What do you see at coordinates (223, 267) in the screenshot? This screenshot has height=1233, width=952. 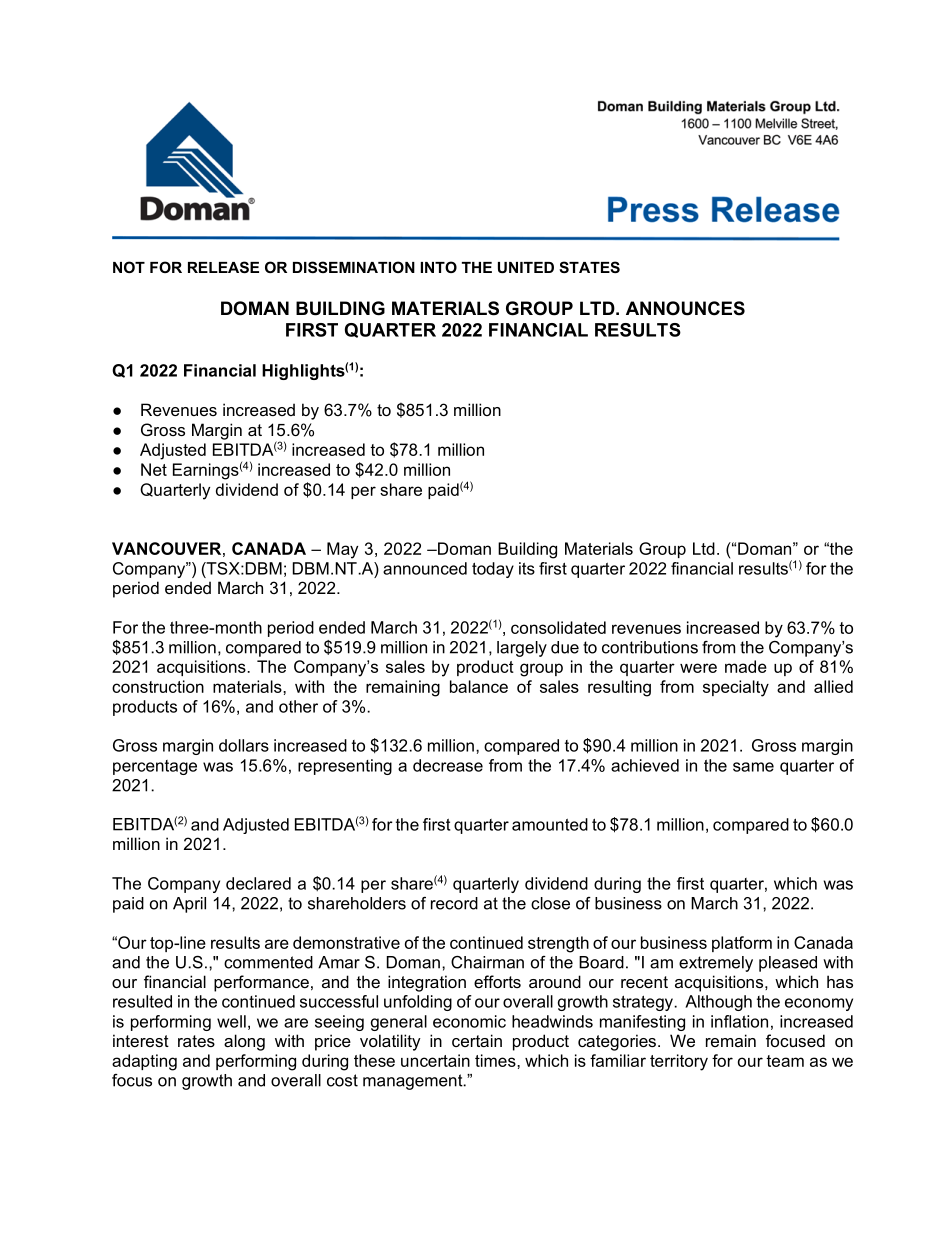 I see `RELEASE` at bounding box center [223, 267].
